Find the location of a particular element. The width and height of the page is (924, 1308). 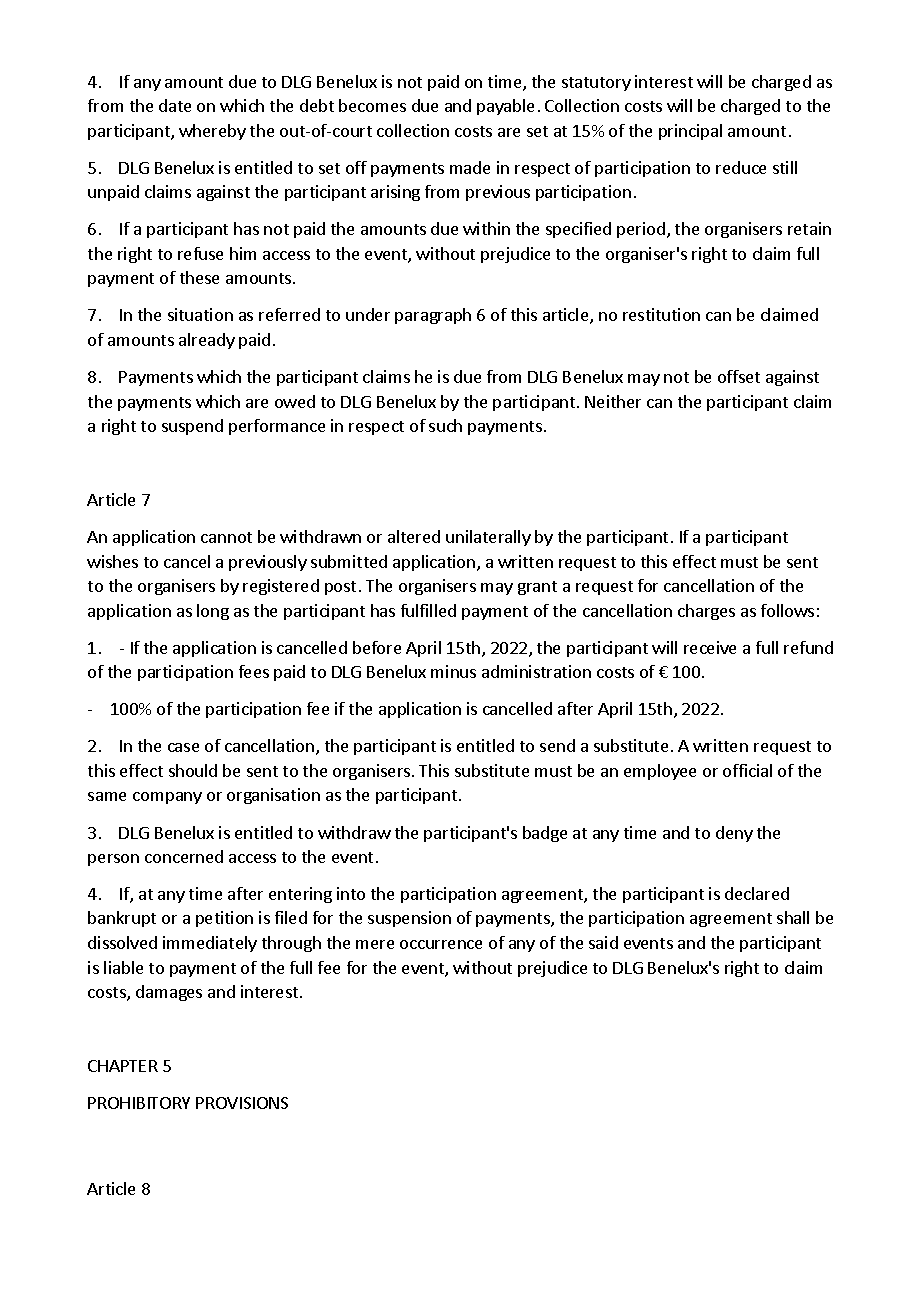

date is located at coordinates (175, 105).
